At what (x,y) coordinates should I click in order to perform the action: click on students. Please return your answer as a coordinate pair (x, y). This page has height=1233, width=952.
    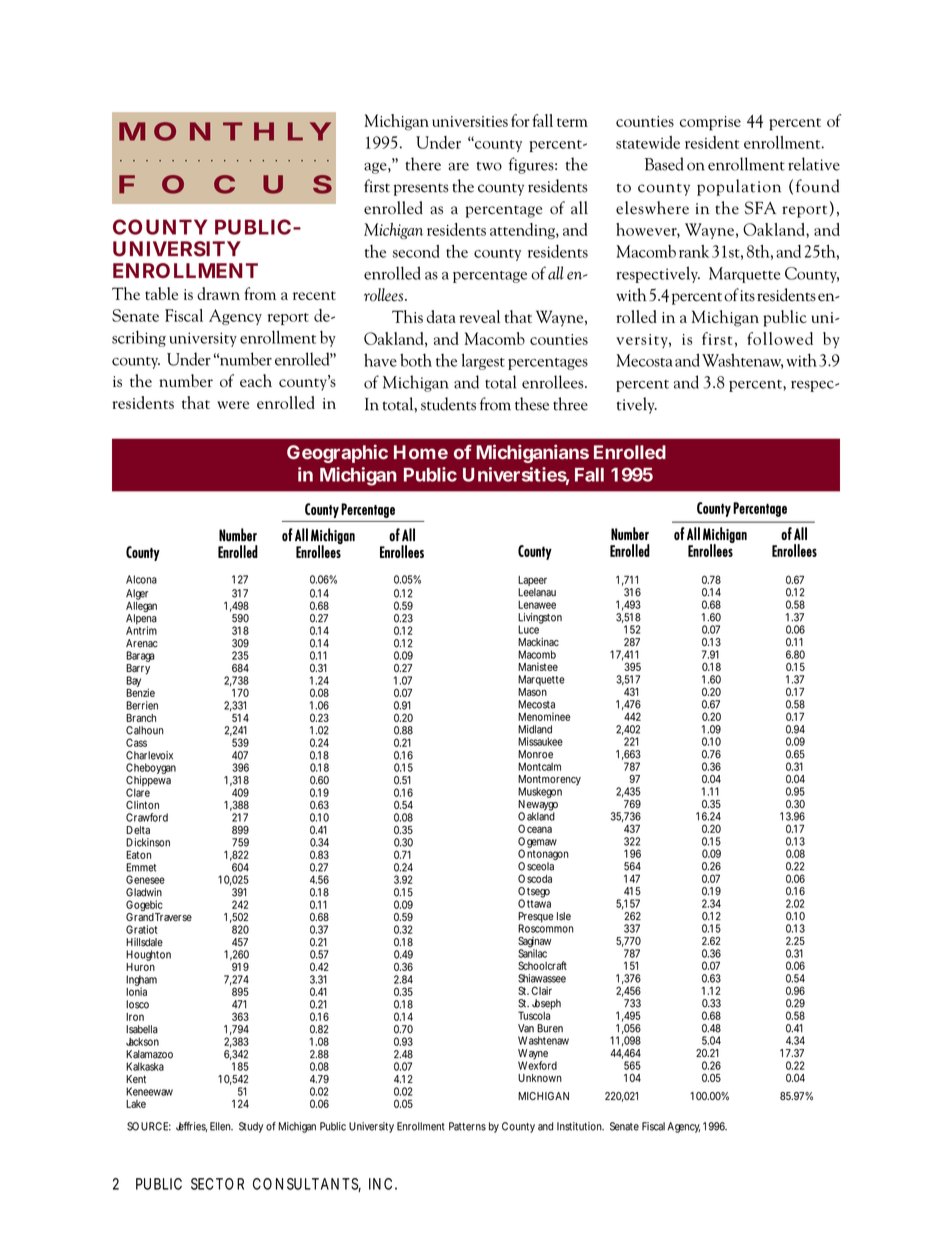
    Looking at the image, I should click on (448, 404).
